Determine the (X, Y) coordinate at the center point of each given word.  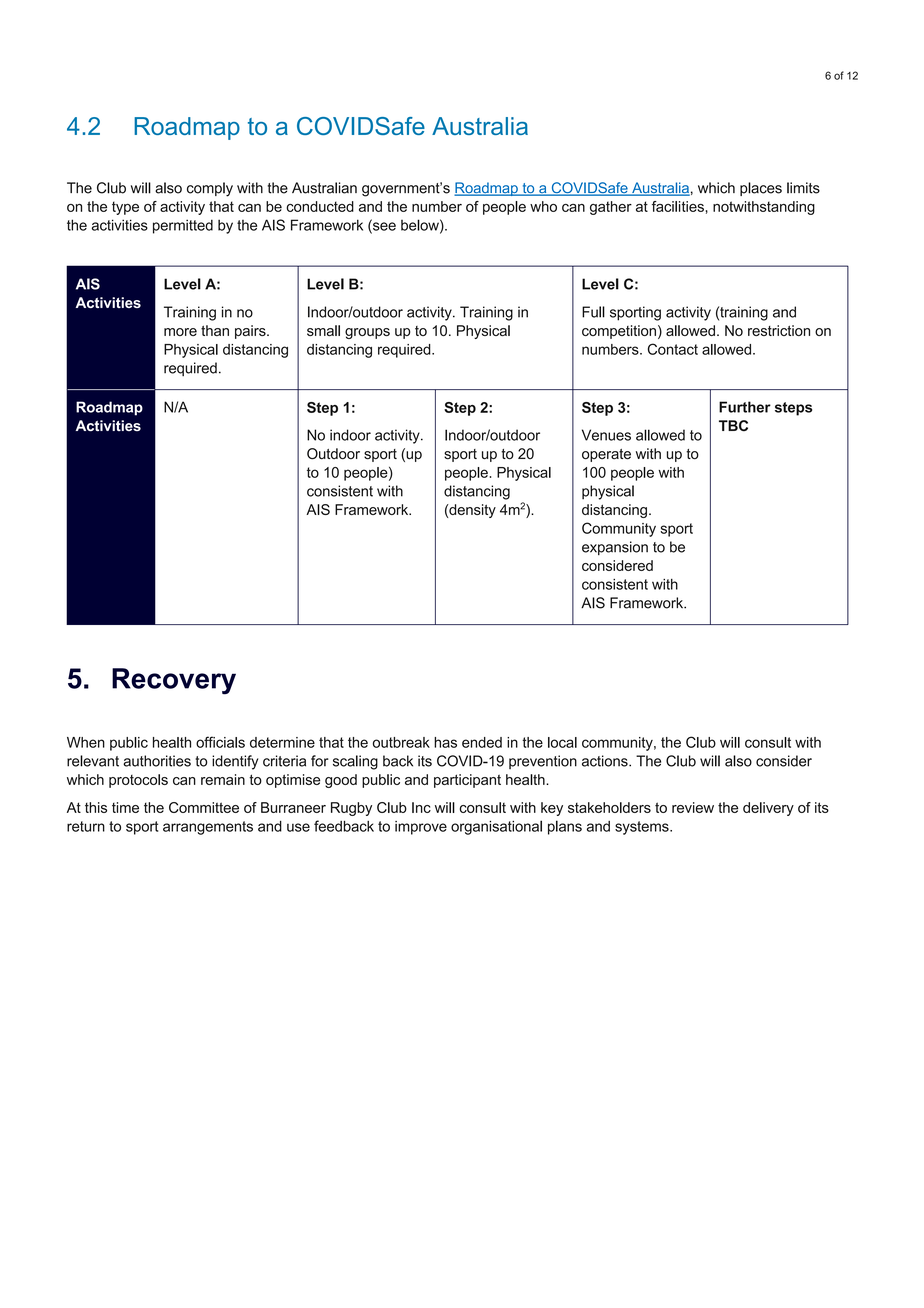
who (543, 206)
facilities (678, 206)
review (693, 807)
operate (606, 455)
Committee (204, 807)
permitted (183, 226)
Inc (421, 807)
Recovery (174, 681)
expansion (615, 548)
